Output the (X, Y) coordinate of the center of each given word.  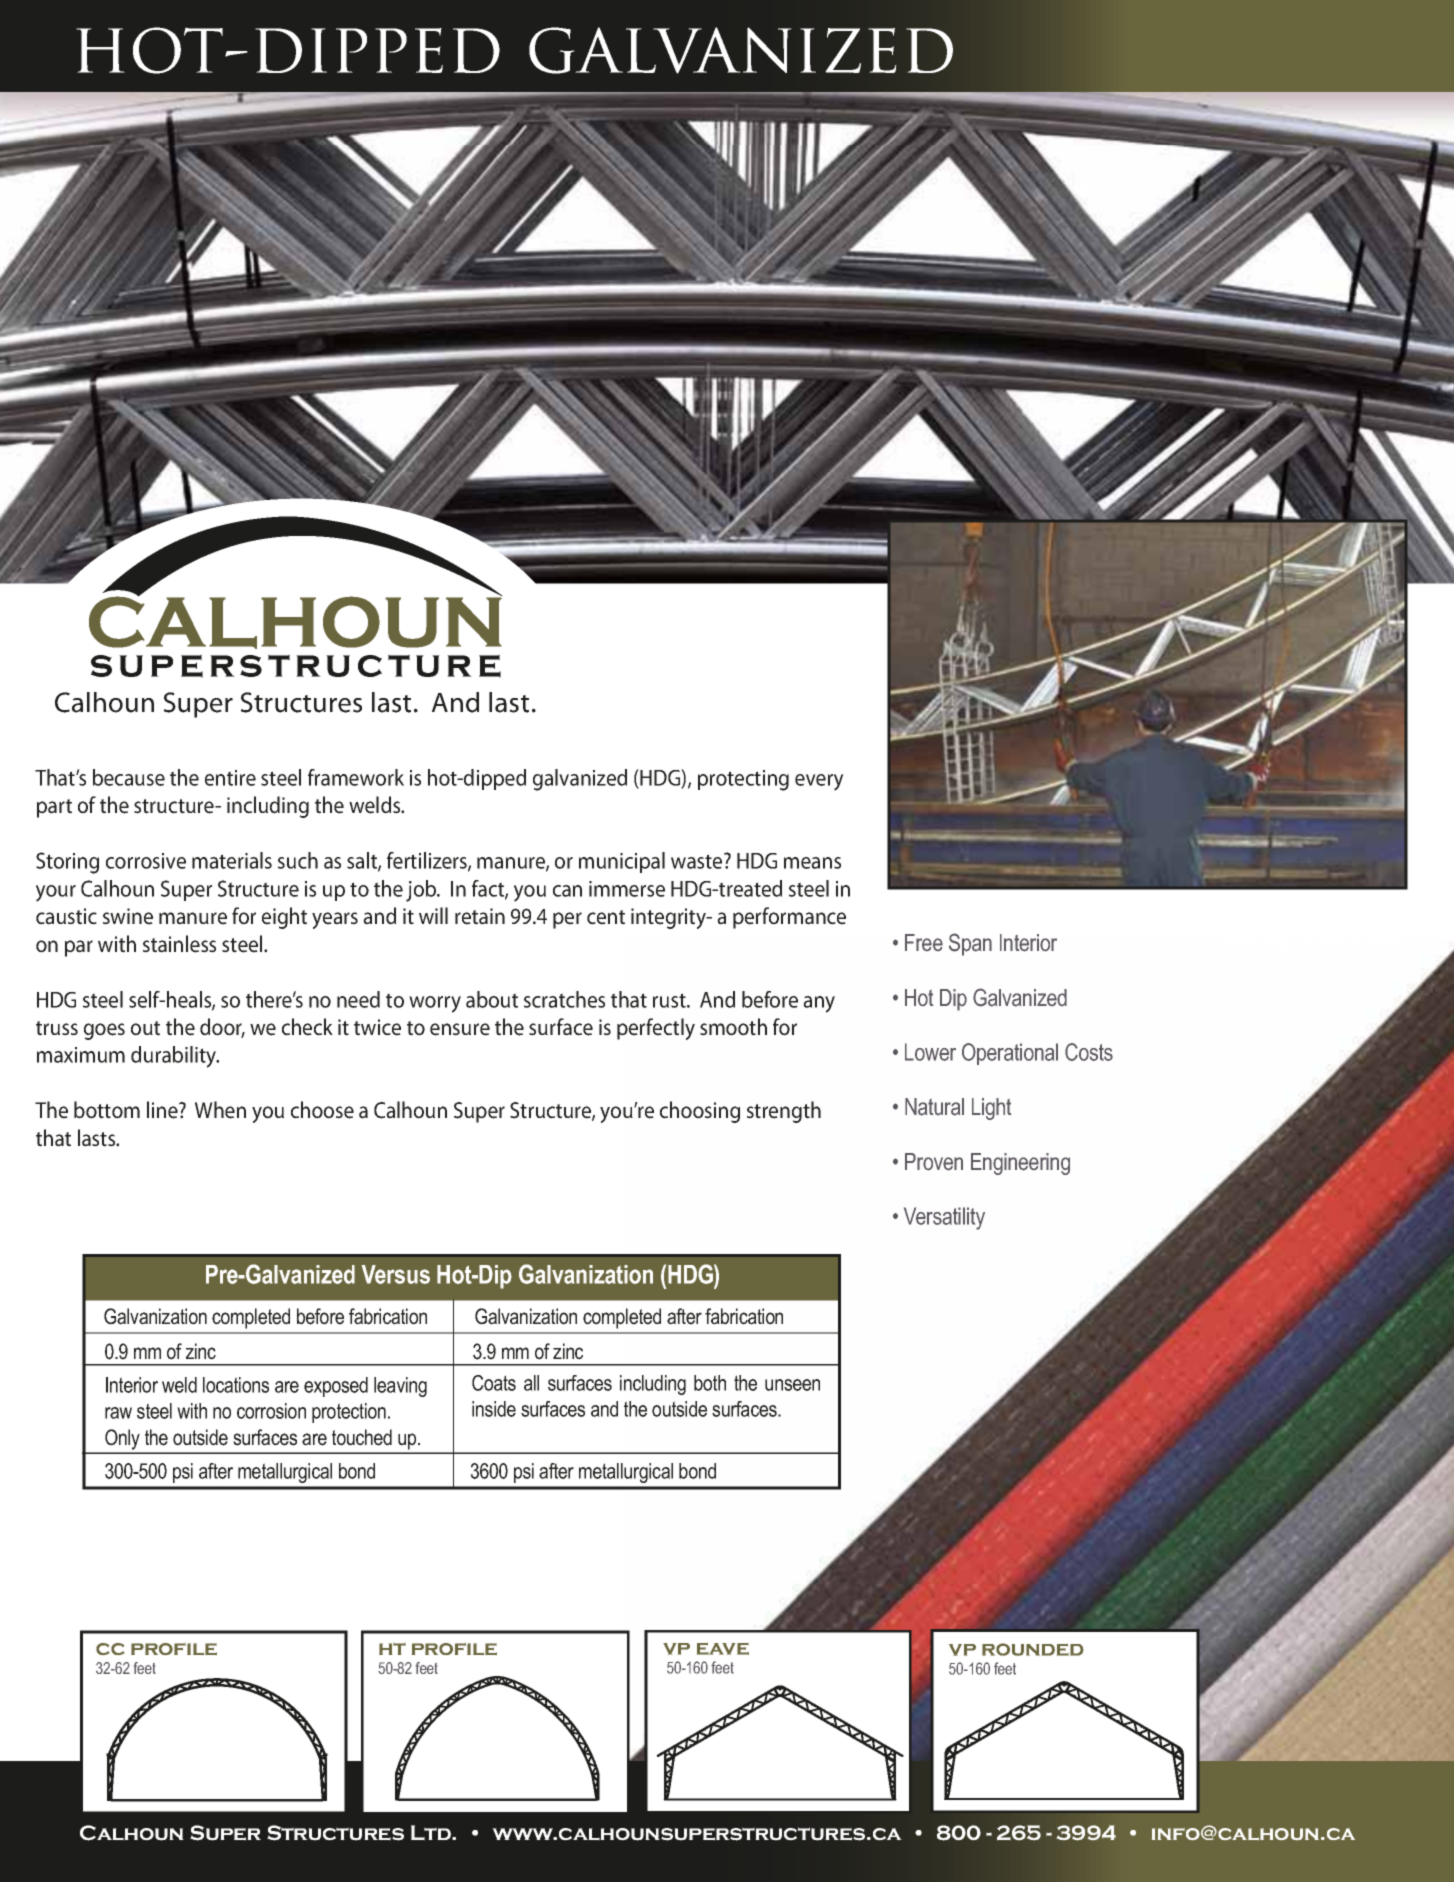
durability (175, 1057)
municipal (622, 862)
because (129, 777)
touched (362, 1437)
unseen (792, 1385)
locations (236, 1385)
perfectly (656, 1029)
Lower (930, 1052)
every (819, 782)
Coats (494, 1383)
